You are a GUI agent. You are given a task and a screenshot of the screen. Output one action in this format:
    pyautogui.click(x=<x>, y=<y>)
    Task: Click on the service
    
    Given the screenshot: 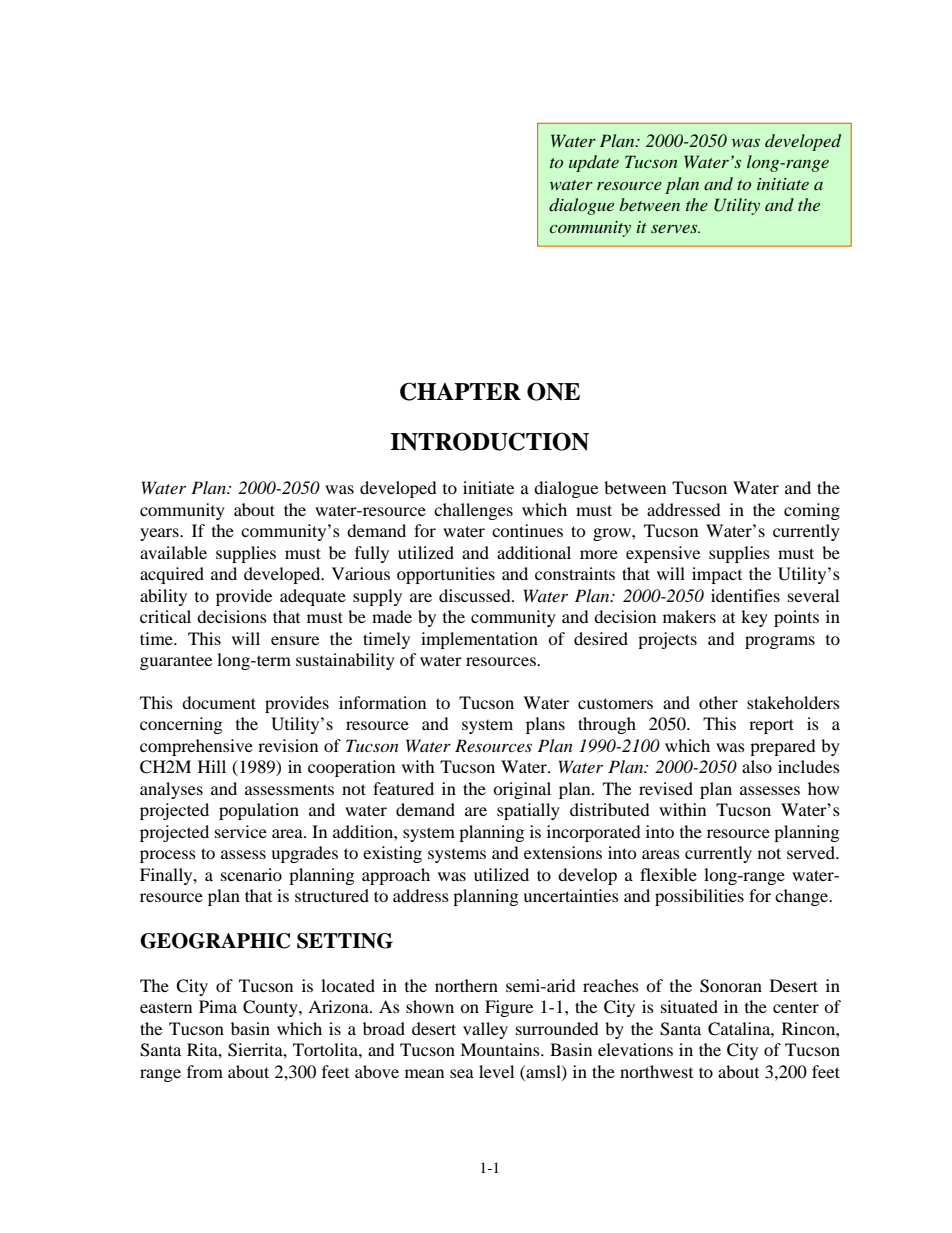 What is the action you would take?
    pyautogui.click(x=241, y=831)
